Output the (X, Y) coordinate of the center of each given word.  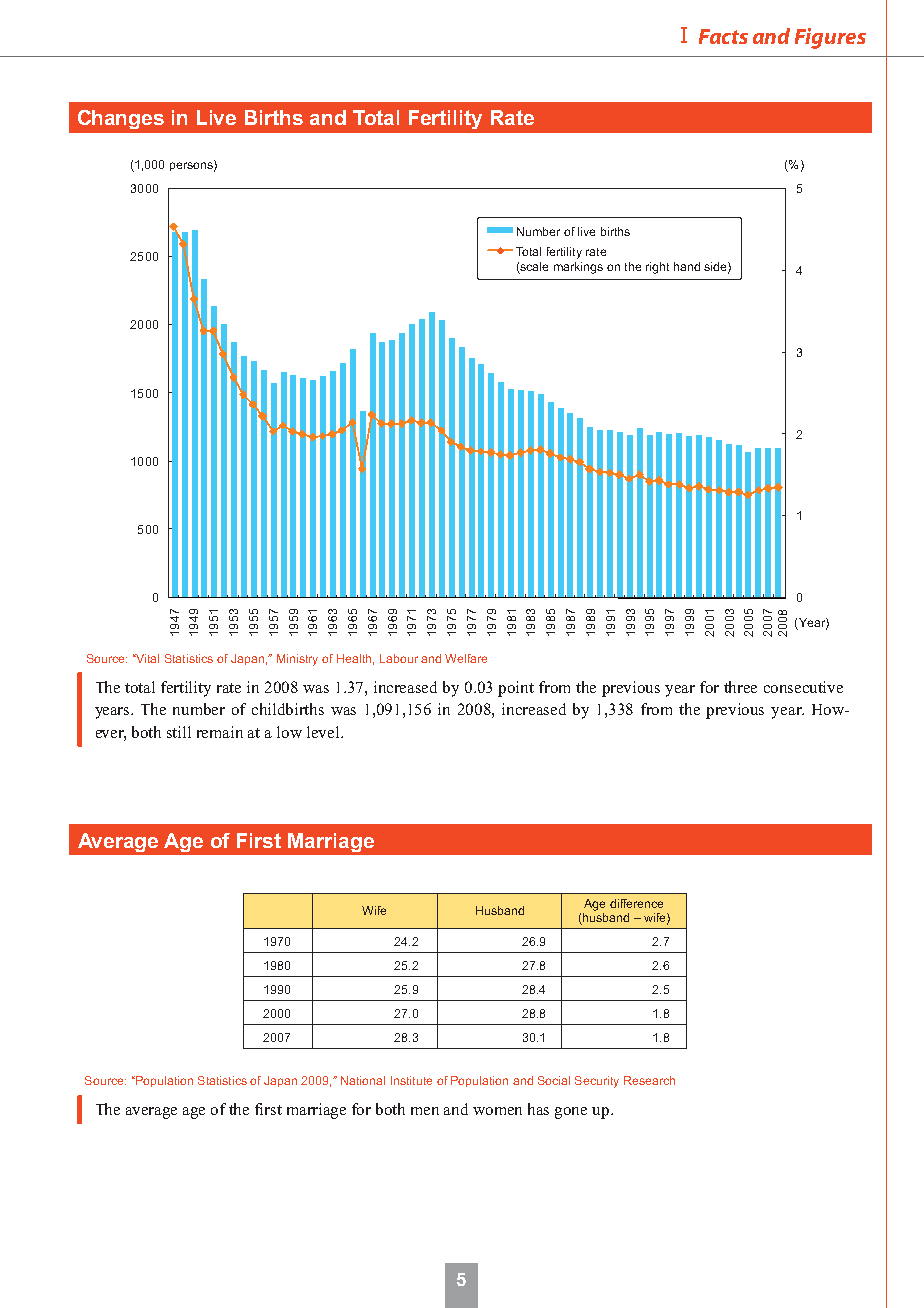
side (716, 267)
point (516, 689)
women (497, 1111)
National (363, 1080)
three (740, 687)
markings (578, 268)
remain (220, 732)
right (657, 268)
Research (649, 1080)
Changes (121, 119)
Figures (830, 38)
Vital (146, 658)
